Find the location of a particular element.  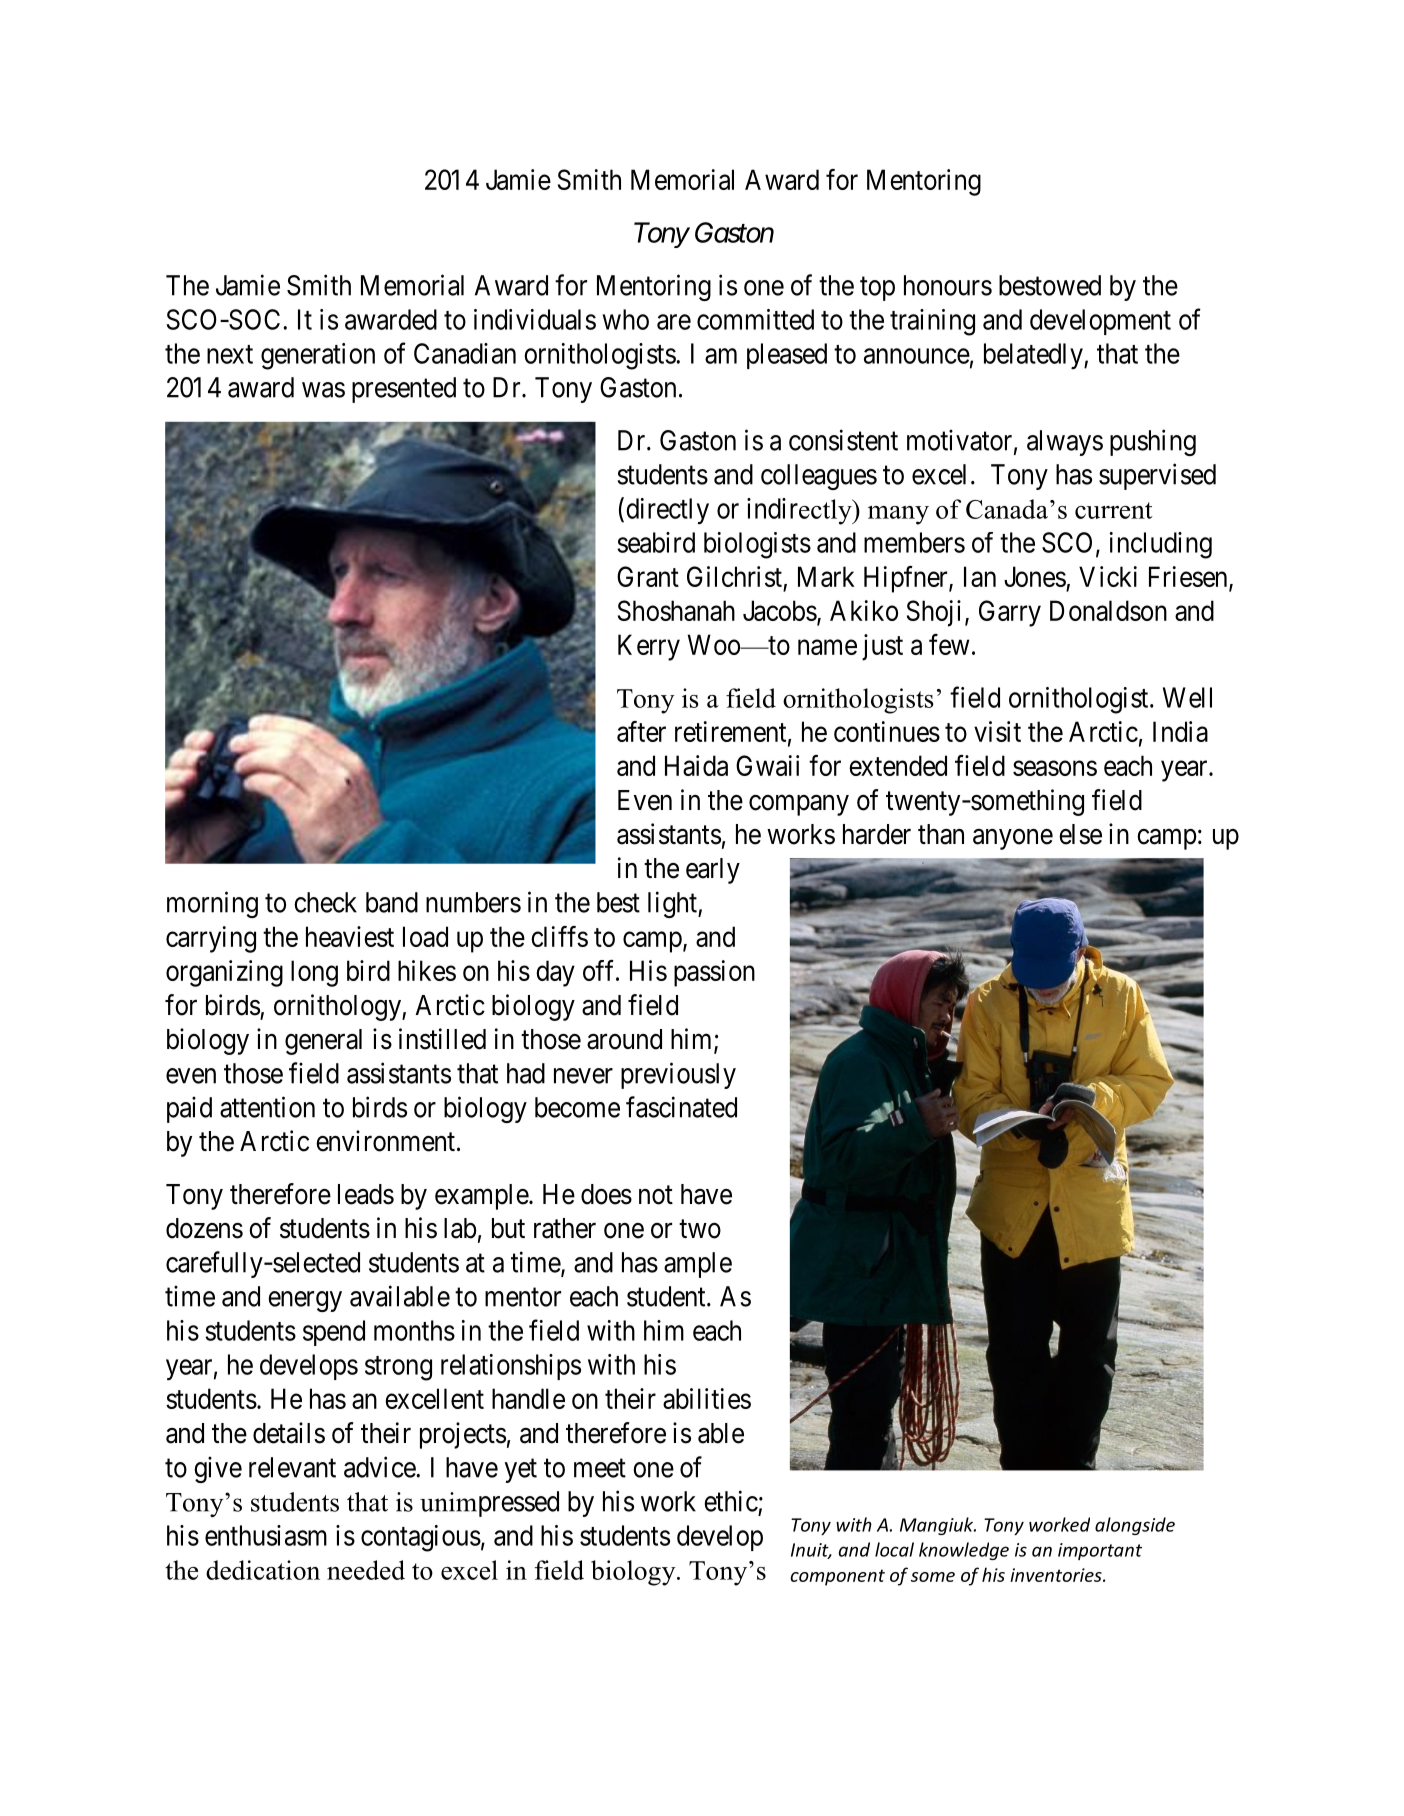

visit is located at coordinates (997, 731).
